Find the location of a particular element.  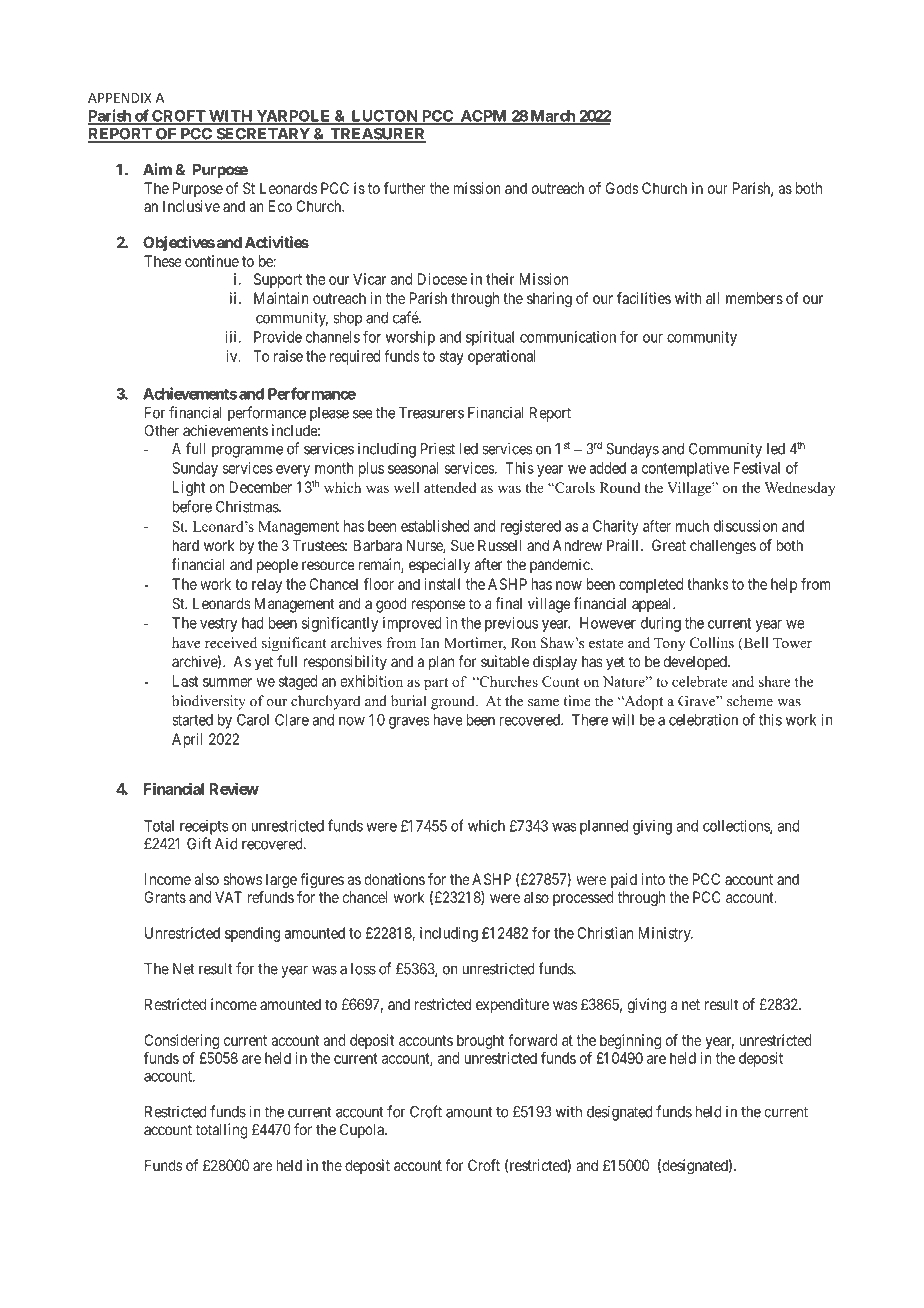

Gods is located at coordinates (622, 188).
